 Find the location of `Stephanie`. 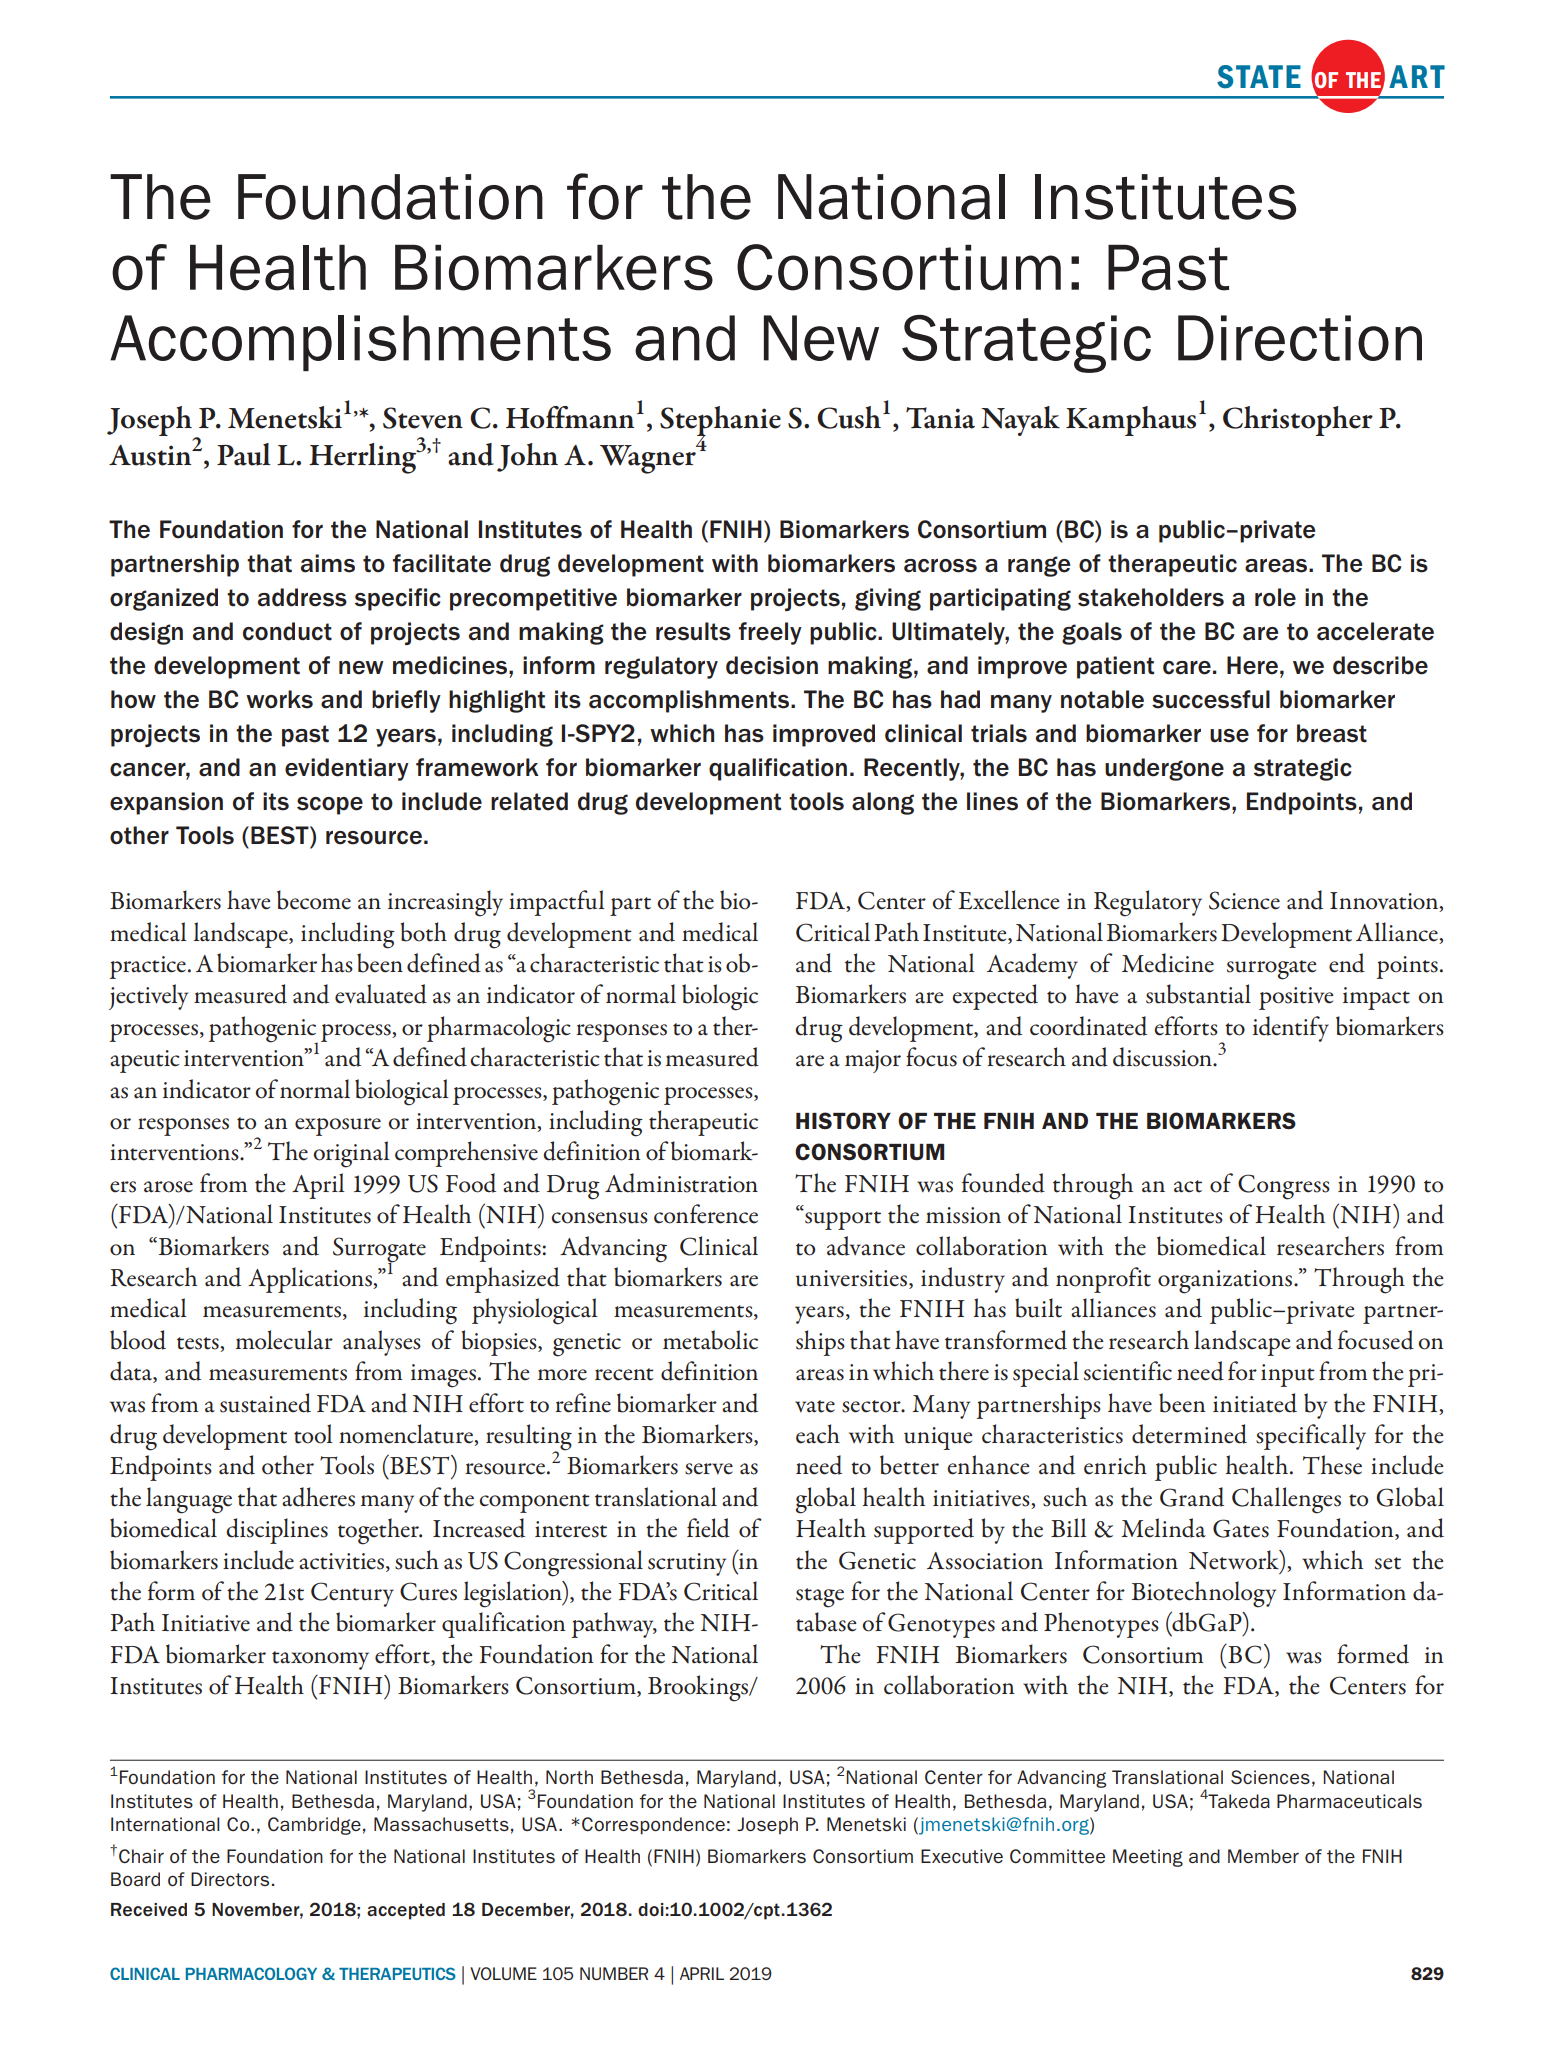

Stephanie is located at coordinates (720, 422).
